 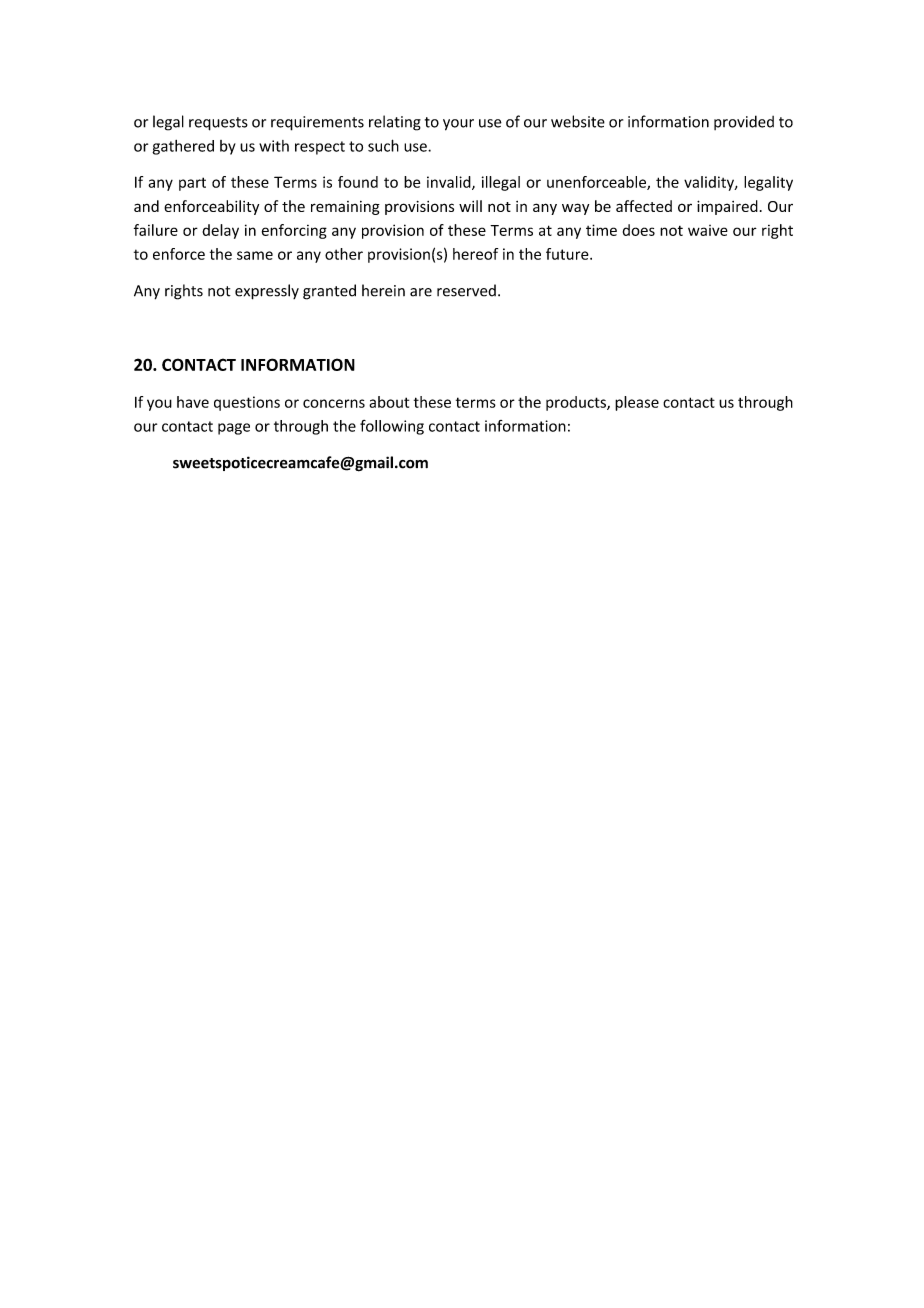 What do you see at coordinates (392, 427) in the image?
I see `following` at bounding box center [392, 427].
